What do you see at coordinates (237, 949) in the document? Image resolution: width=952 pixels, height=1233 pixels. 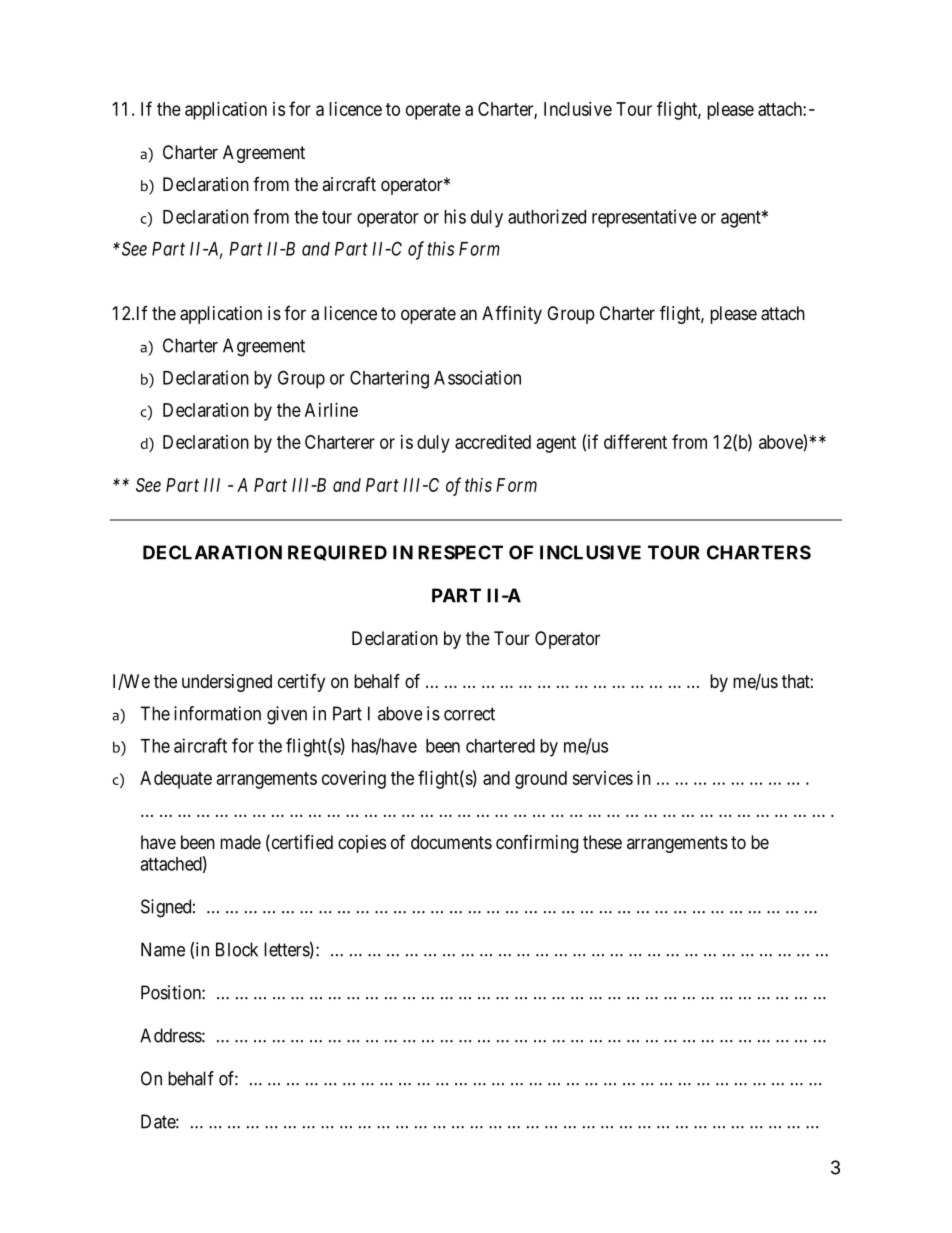 I see `Block` at bounding box center [237, 949].
